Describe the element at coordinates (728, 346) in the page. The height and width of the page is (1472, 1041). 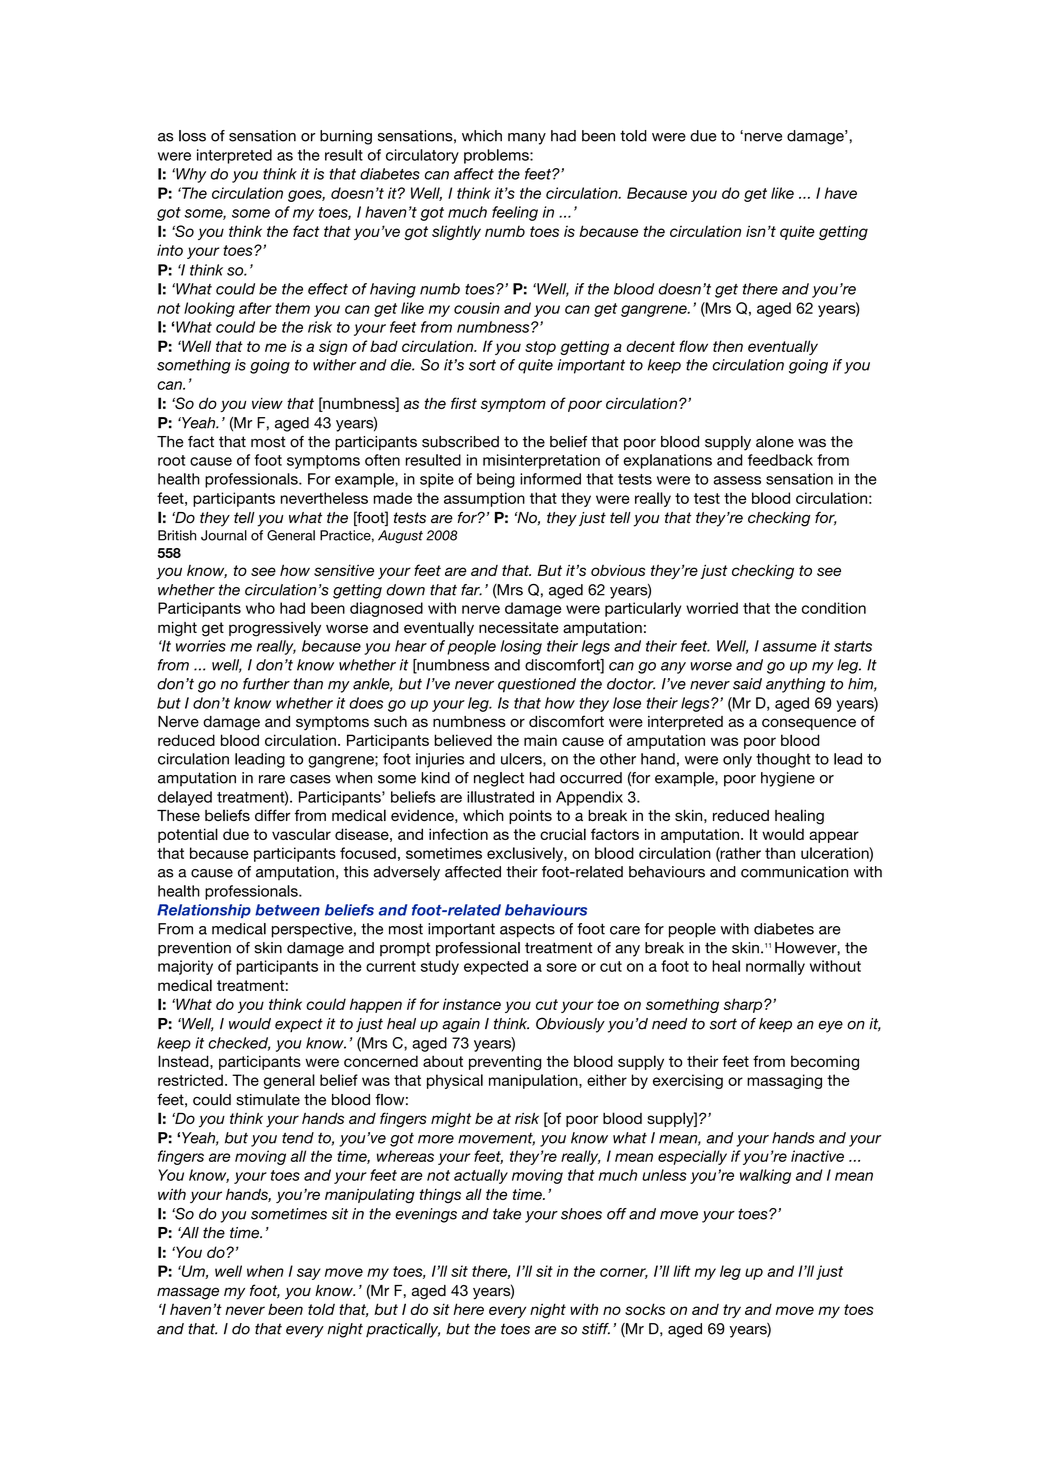
I see `then` at that location.
